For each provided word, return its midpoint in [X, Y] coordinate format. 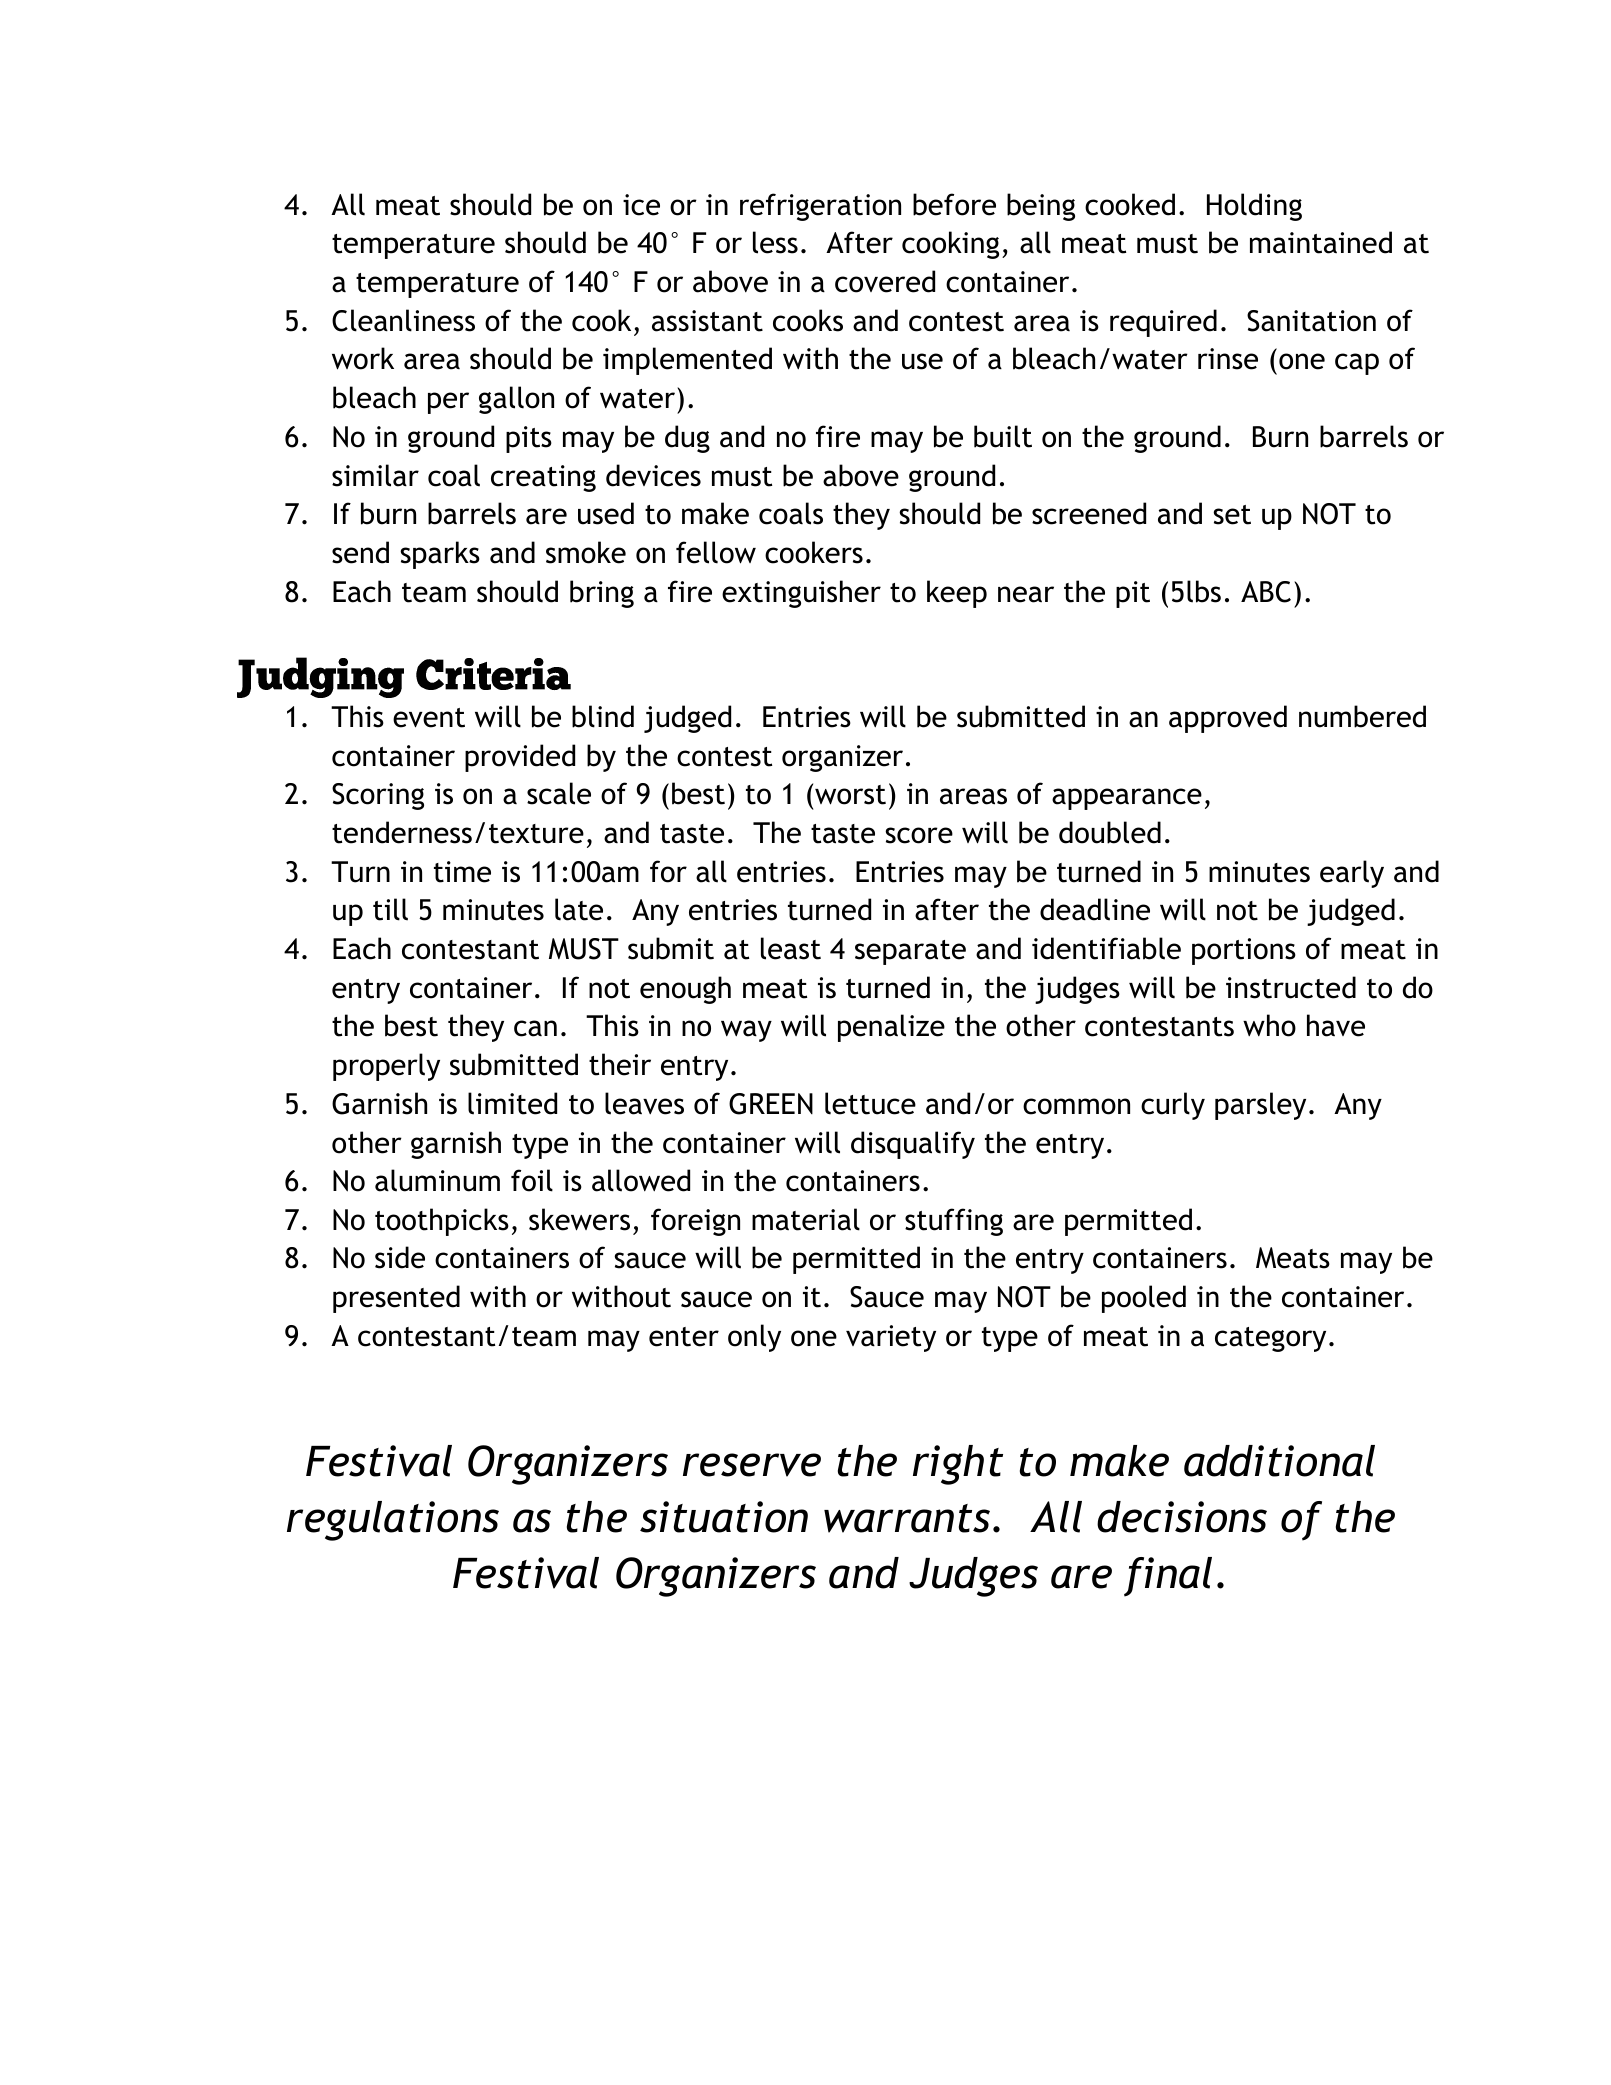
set [1232, 515]
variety [891, 1338]
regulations [393, 1521]
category [1270, 1339]
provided [520, 758]
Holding [1254, 207]
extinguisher [801, 594]
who [1269, 1025]
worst [850, 795]
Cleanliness [403, 320]
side [400, 1257]
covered [885, 281]
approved [1228, 719]
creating [543, 478]
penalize [891, 1028]
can [535, 1028]
